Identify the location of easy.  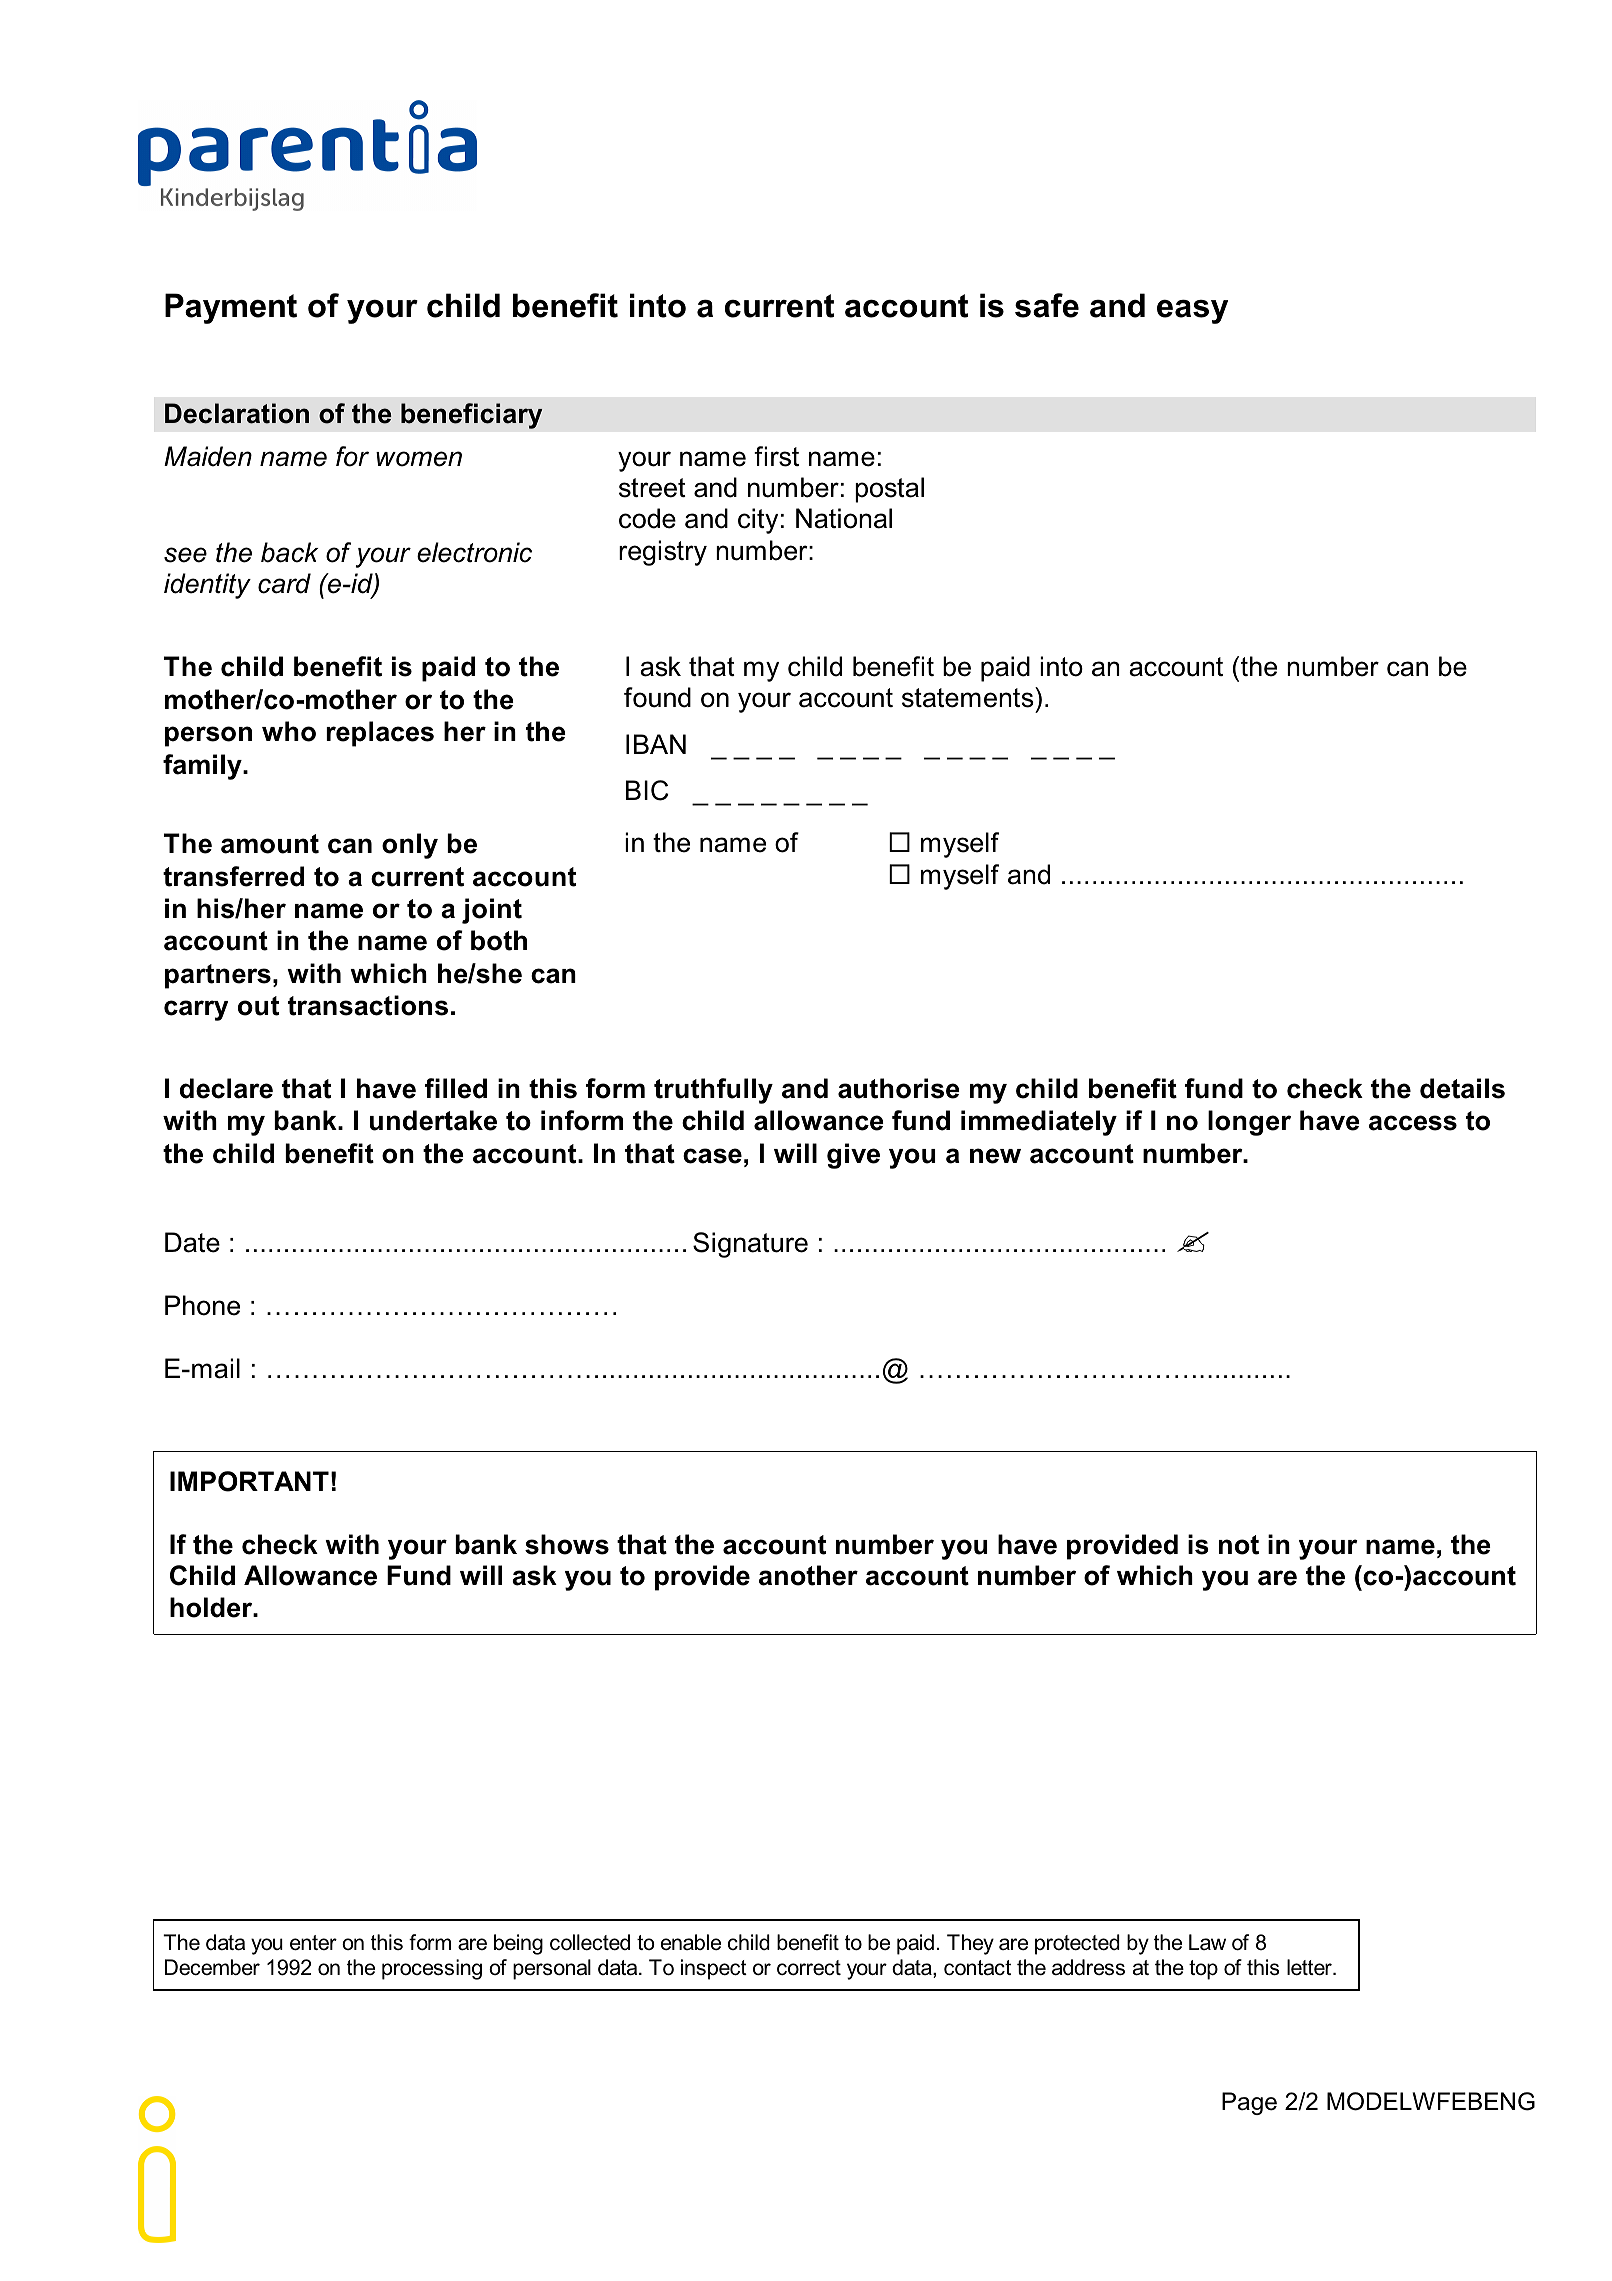
(1192, 311).
